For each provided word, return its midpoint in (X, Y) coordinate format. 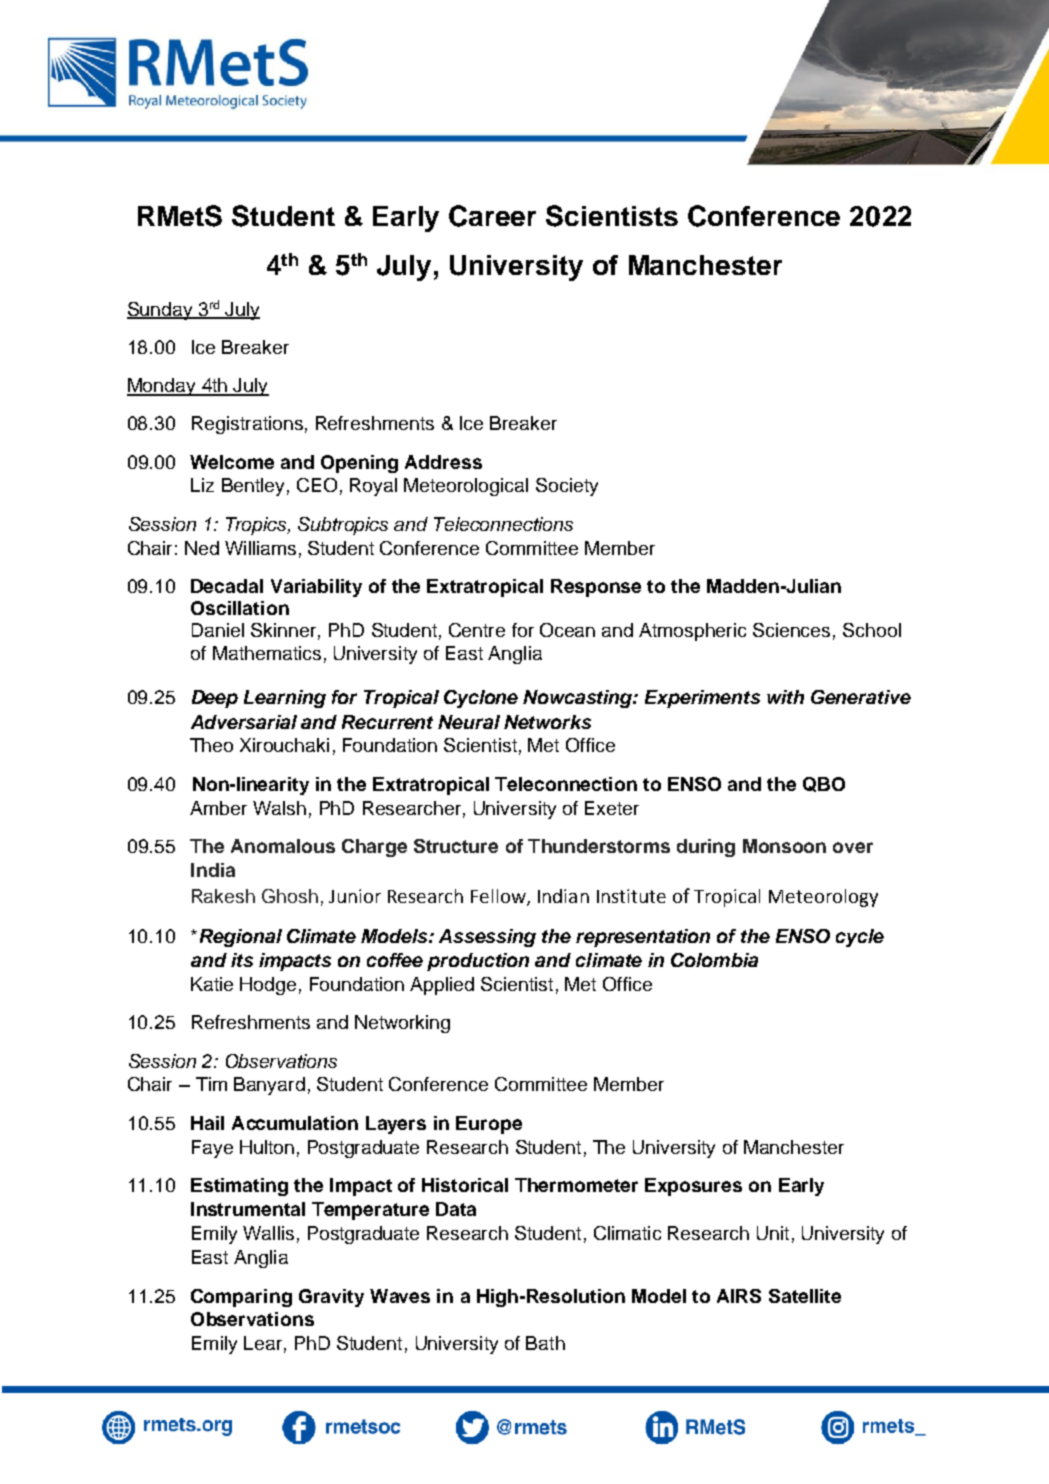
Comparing (241, 1298)
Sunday (161, 311)
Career (492, 216)
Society (567, 487)
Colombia (714, 960)
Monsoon (784, 846)
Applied (442, 986)
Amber (218, 808)
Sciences (791, 630)
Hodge (268, 986)
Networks (547, 722)
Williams (260, 548)
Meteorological (466, 487)
